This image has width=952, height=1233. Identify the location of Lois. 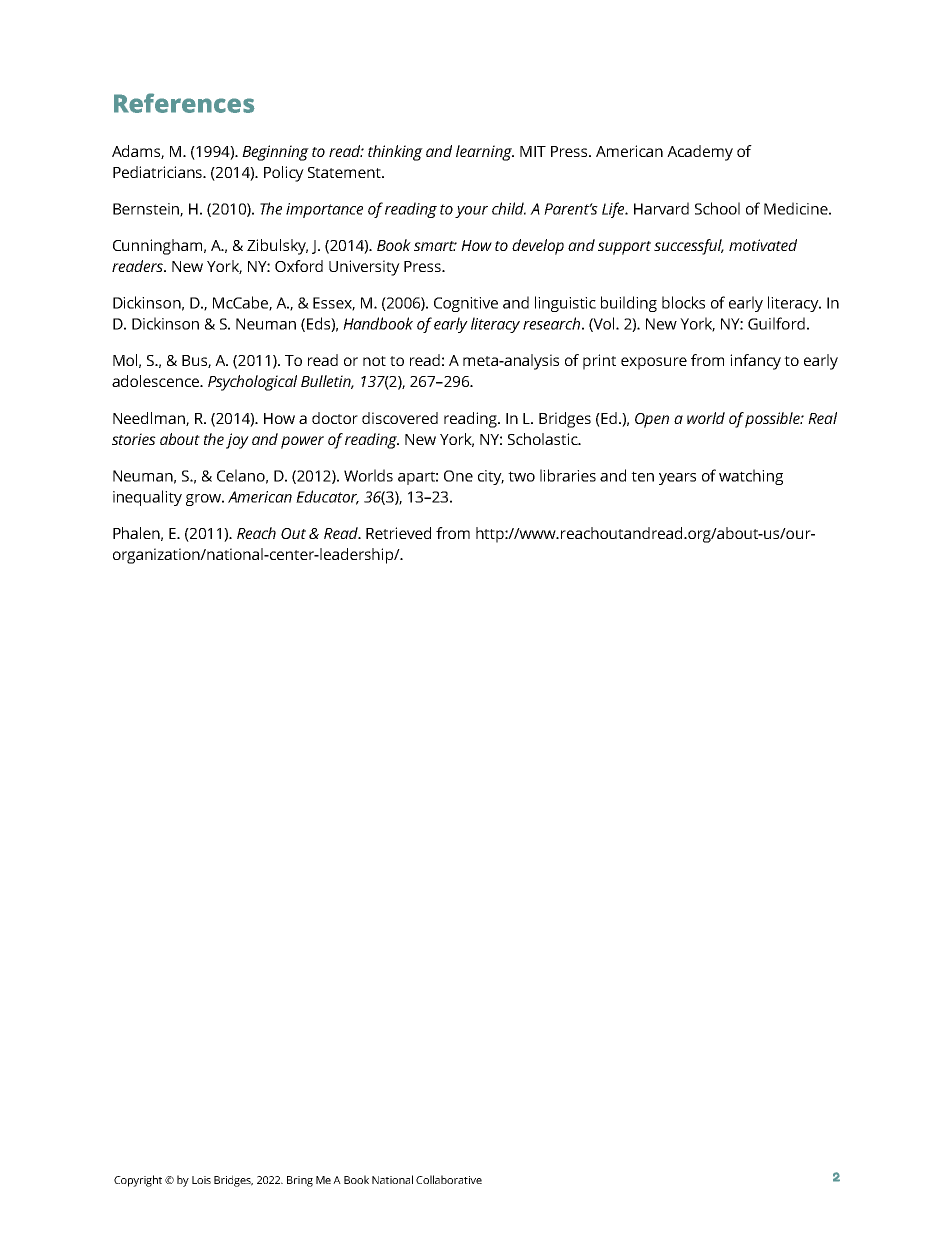
(201, 1180).
